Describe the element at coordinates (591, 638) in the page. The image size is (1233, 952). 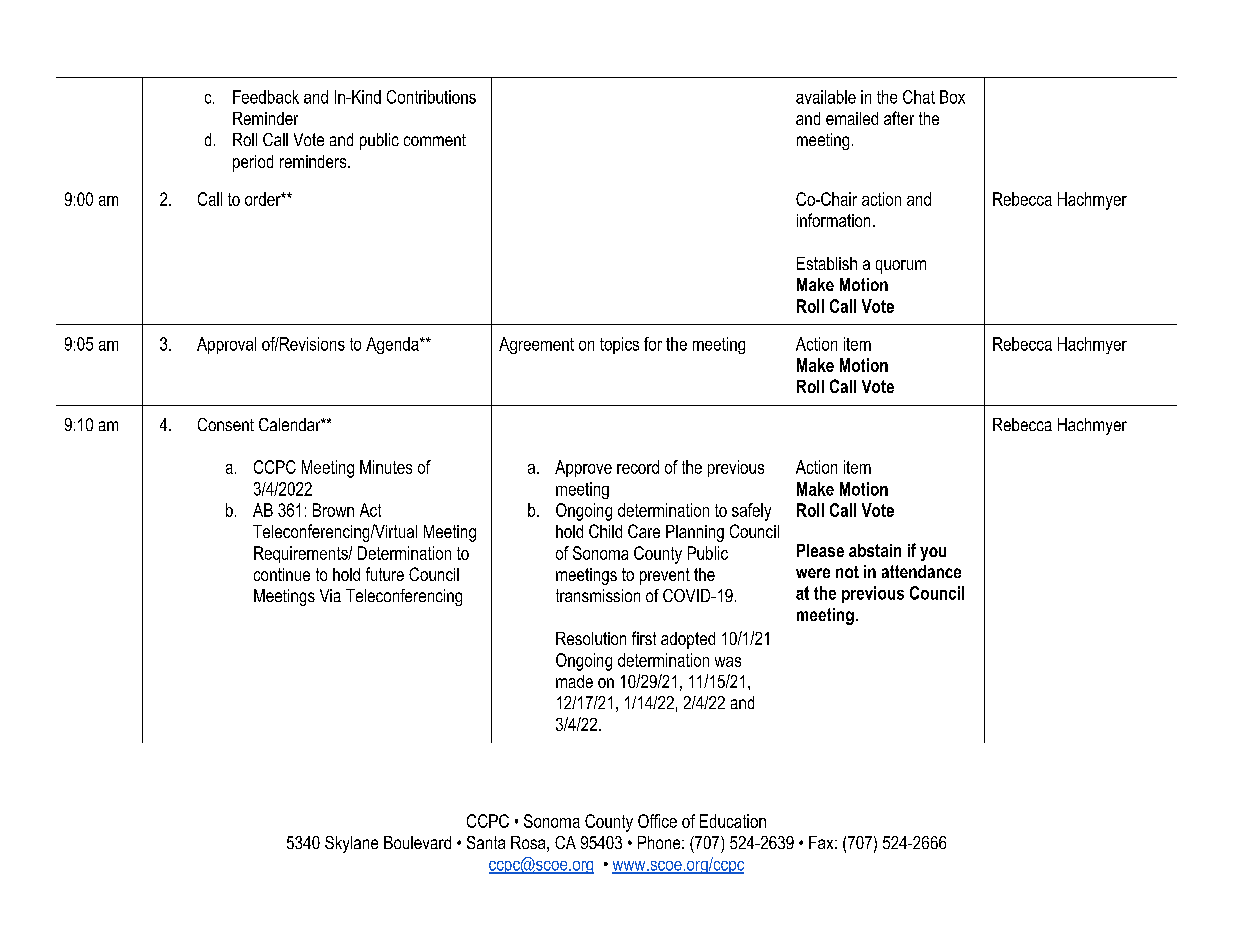
I see `Resolution` at that location.
